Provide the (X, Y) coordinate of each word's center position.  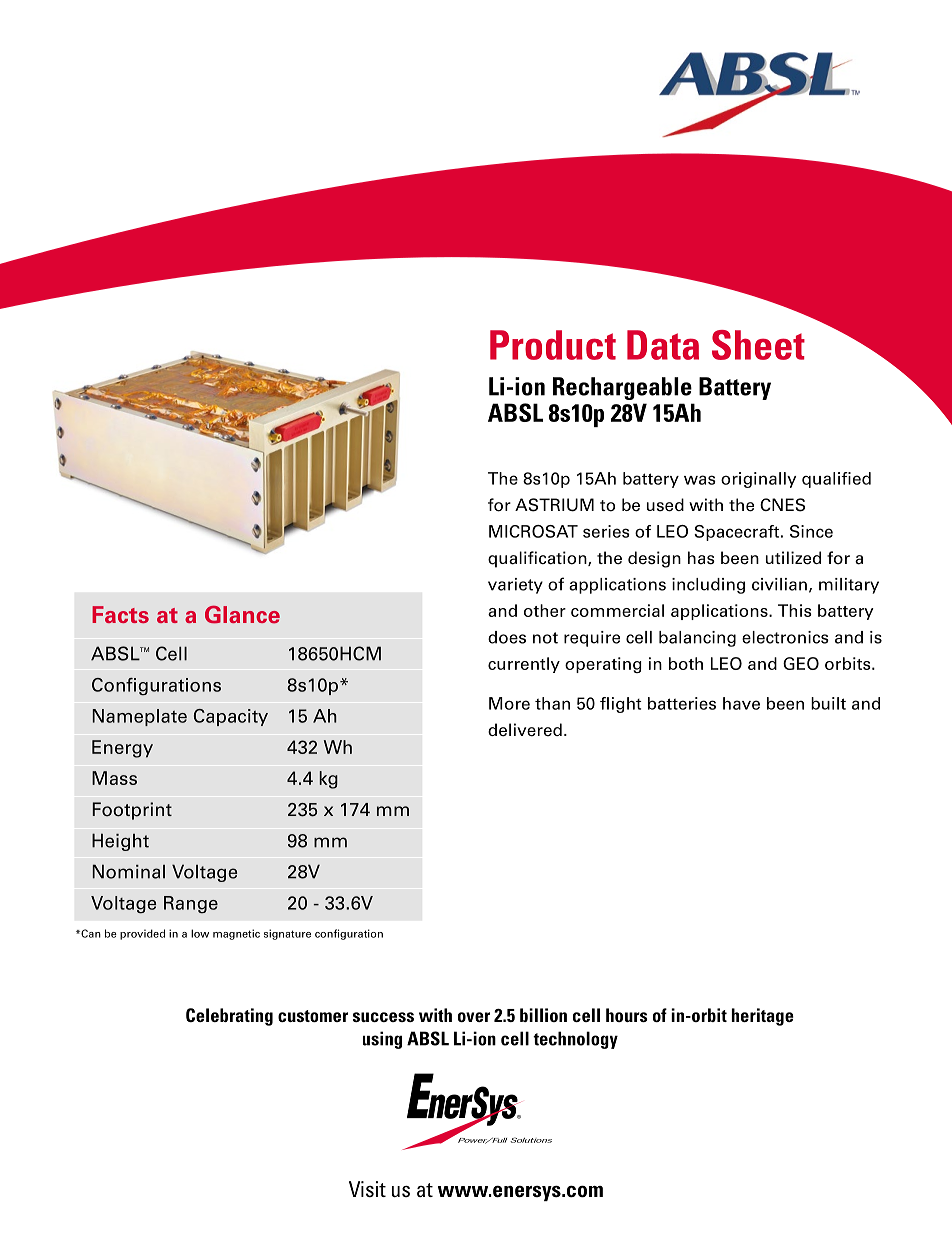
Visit (367, 1189)
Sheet (758, 345)
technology (575, 1040)
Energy (122, 749)
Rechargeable (622, 388)
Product (553, 345)
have (741, 703)
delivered (525, 730)
